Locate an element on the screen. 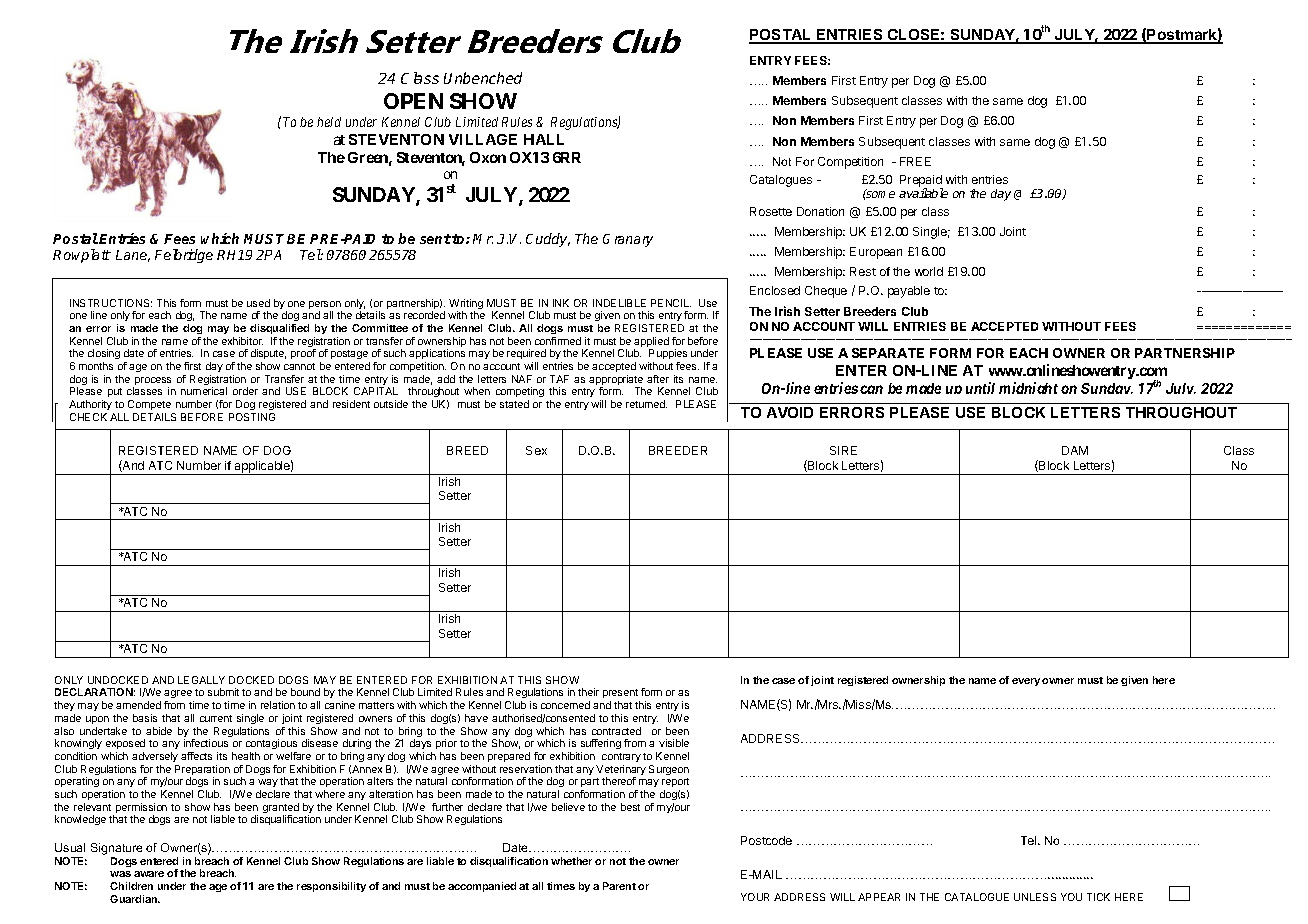 The image size is (1308, 924). aware is located at coordinates (149, 874).
